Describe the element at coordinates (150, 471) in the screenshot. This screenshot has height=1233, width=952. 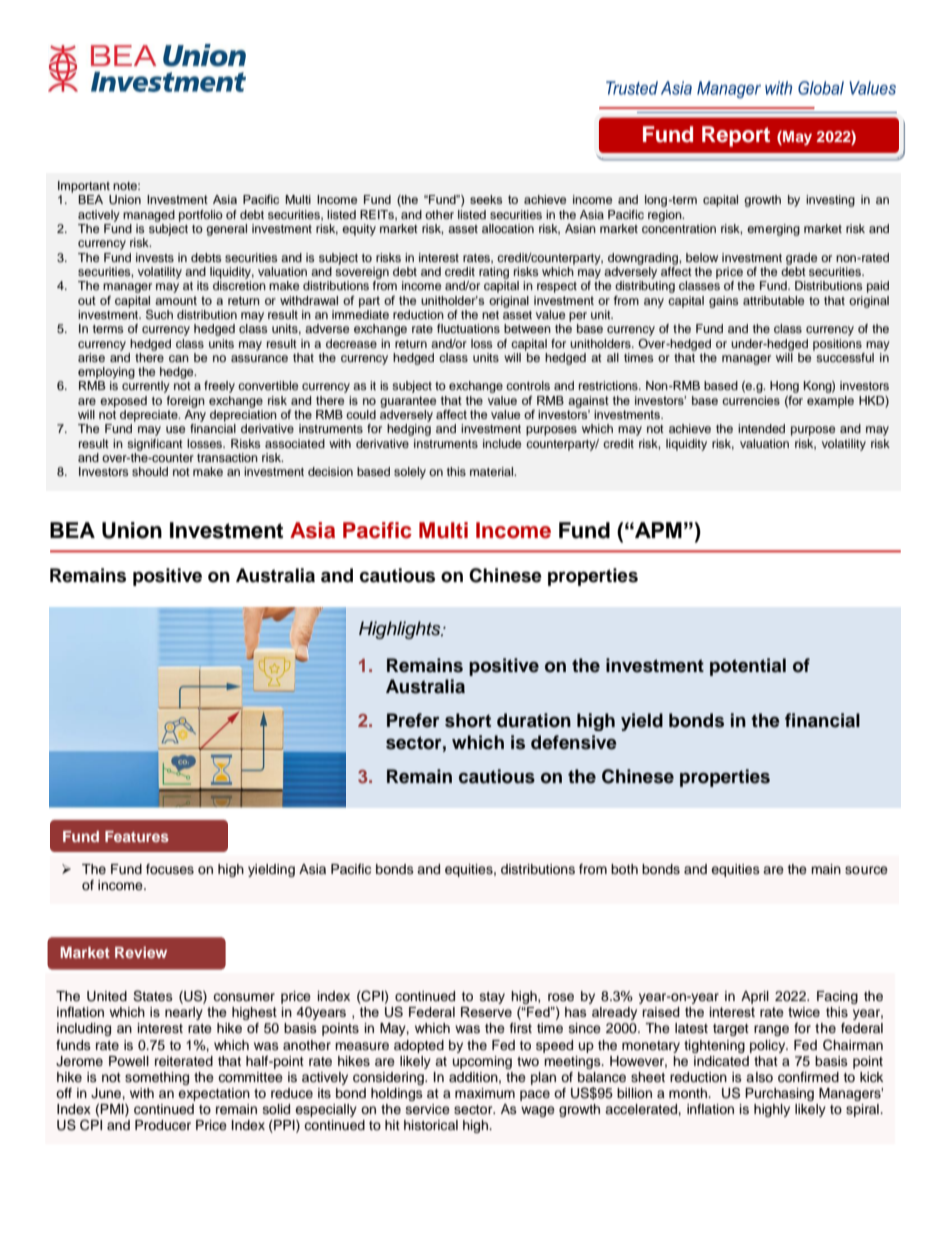
I see `should` at that location.
